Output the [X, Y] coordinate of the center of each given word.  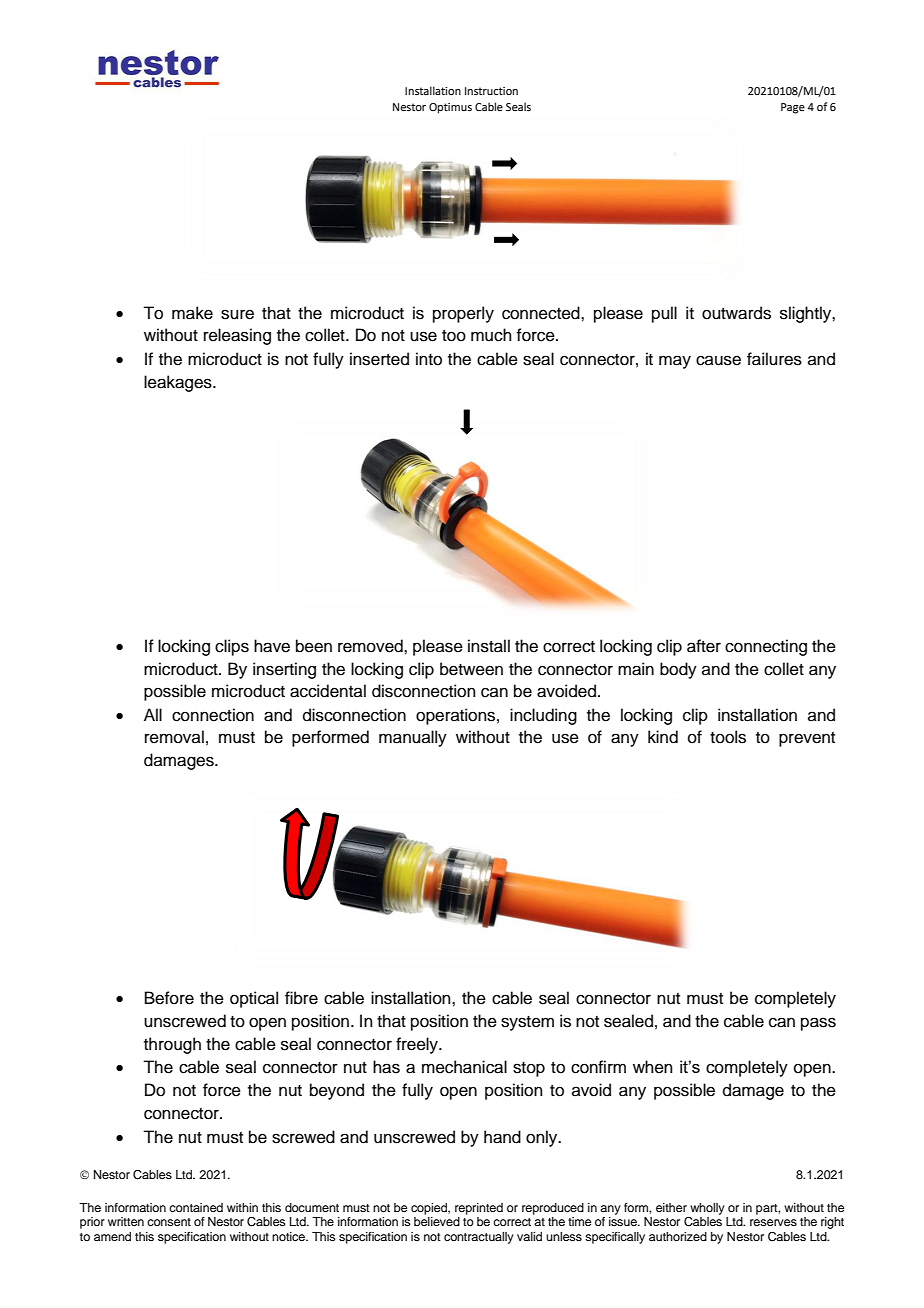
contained [196, 1207]
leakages [179, 383]
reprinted [479, 1209]
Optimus [450, 108]
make [192, 313]
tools [728, 737]
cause [718, 360]
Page [793, 108]
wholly [707, 1209]
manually [413, 738]
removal [174, 737]
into [429, 359]
